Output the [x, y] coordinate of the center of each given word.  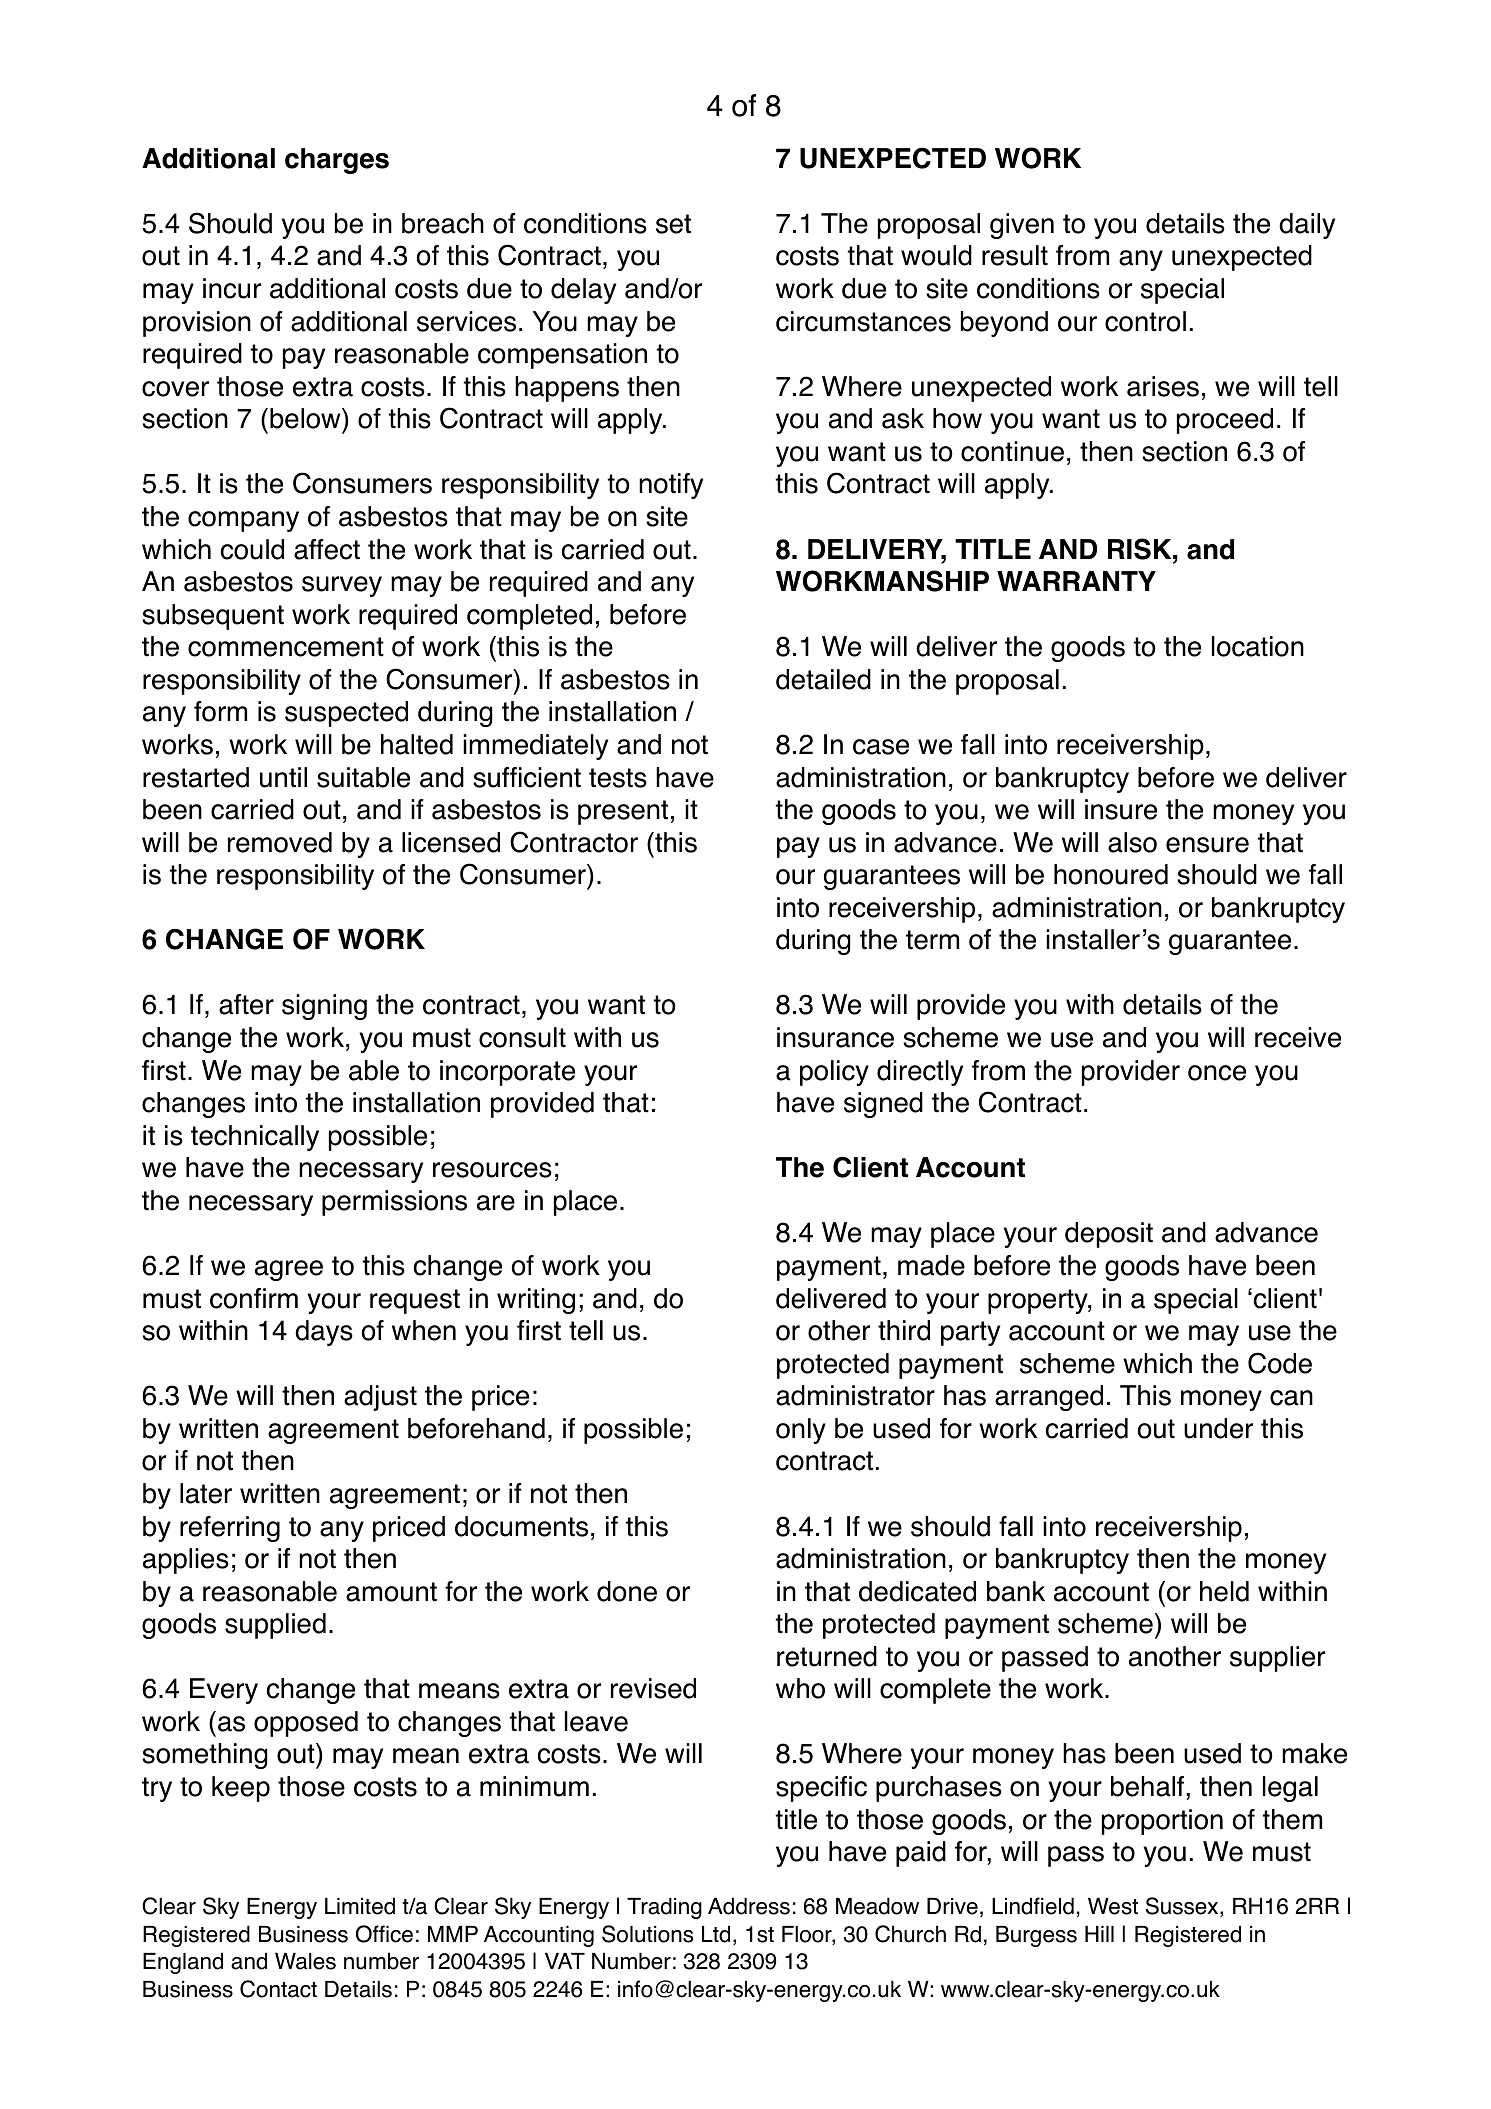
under [1218, 1428]
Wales [305, 1961]
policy [834, 1073]
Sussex [1183, 1907]
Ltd [716, 1934]
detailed [823, 679]
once [1217, 1073]
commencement [286, 647]
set [673, 224]
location [1258, 646]
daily [1307, 226]
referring [230, 1529]
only [801, 1431]
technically [255, 1138]
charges [337, 161]
